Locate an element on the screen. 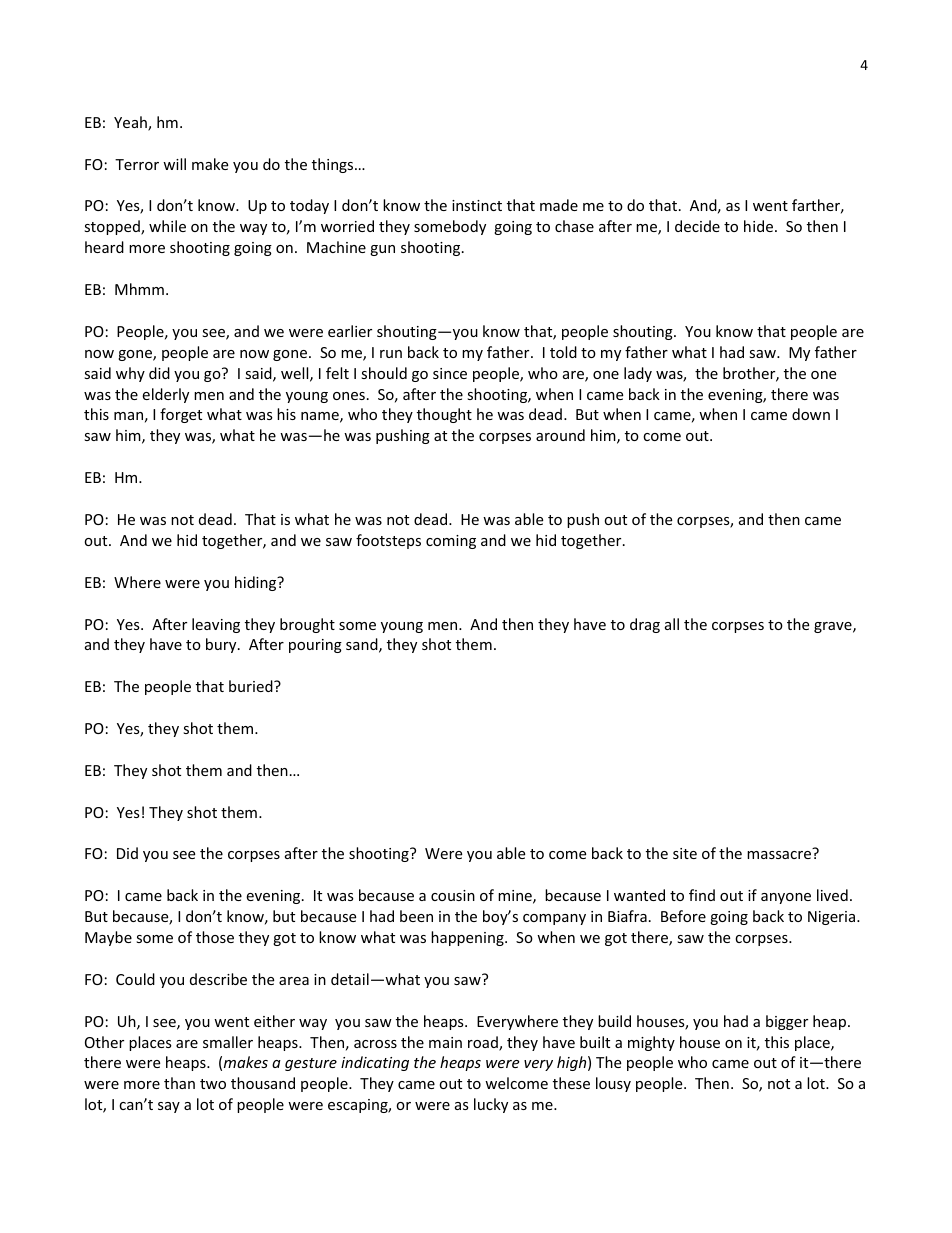 The image size is (952, 1233). those is located at coordinates (215, 937).
